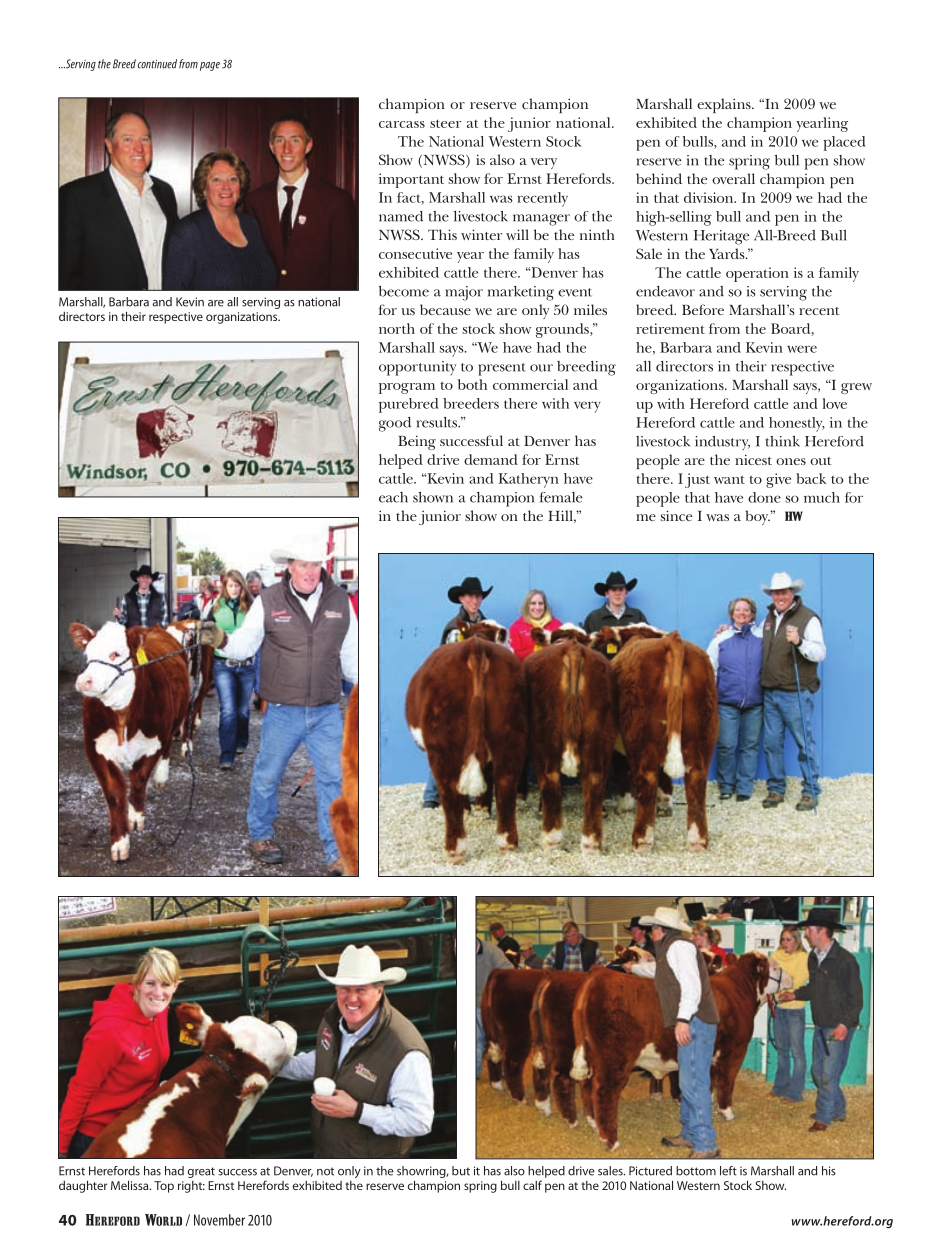  I want to click on bottom, so click(696, 1171).
